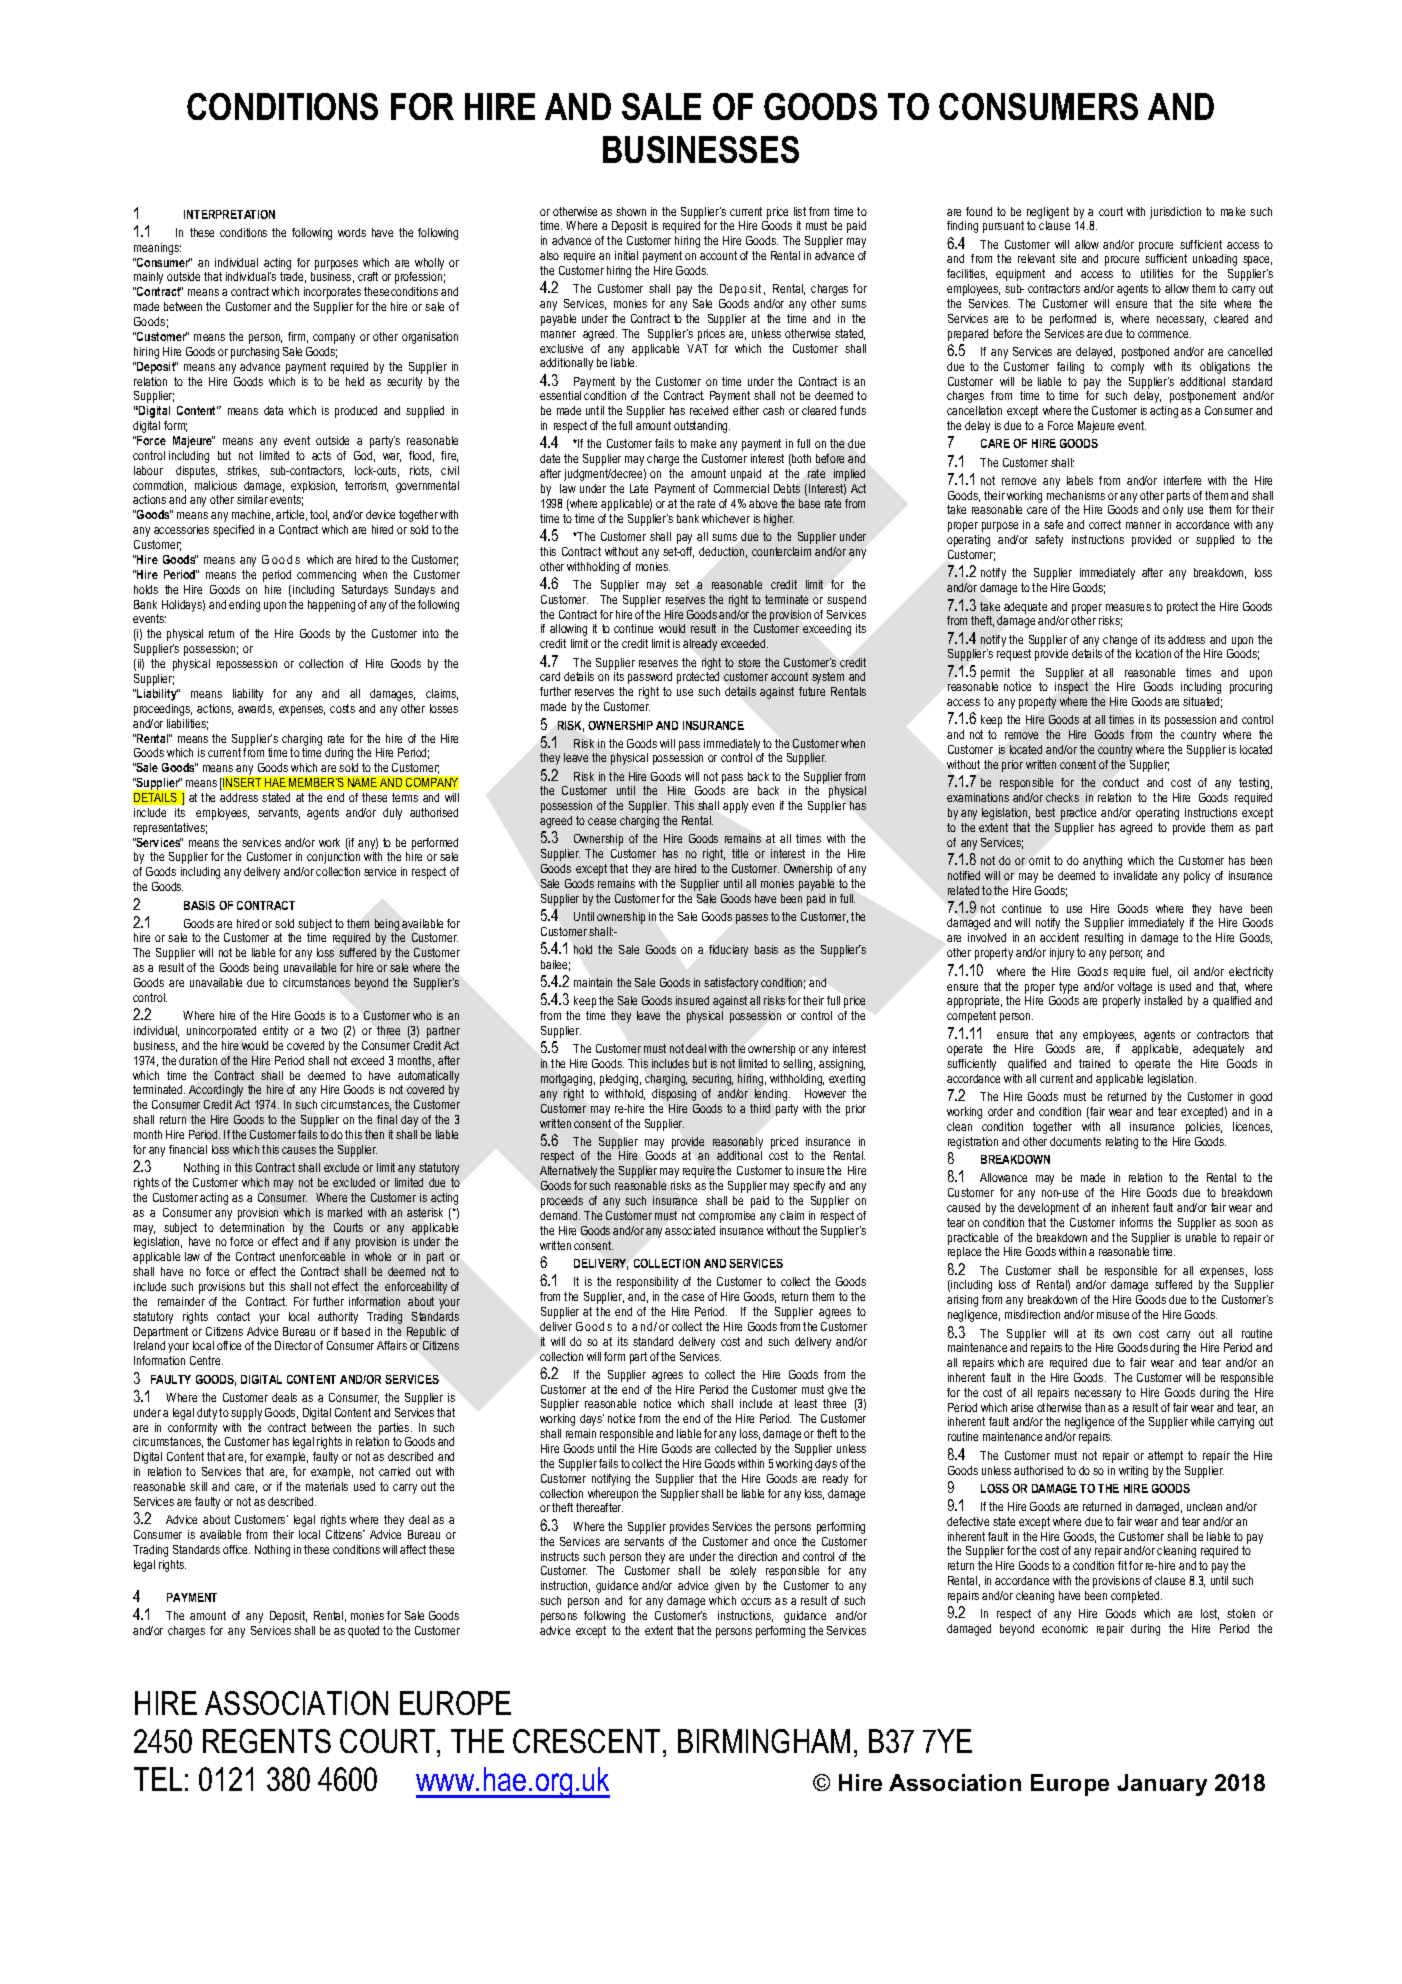  Describe the element at coordinates (626, 255) in the screenshot. I see `initial` at that location.
